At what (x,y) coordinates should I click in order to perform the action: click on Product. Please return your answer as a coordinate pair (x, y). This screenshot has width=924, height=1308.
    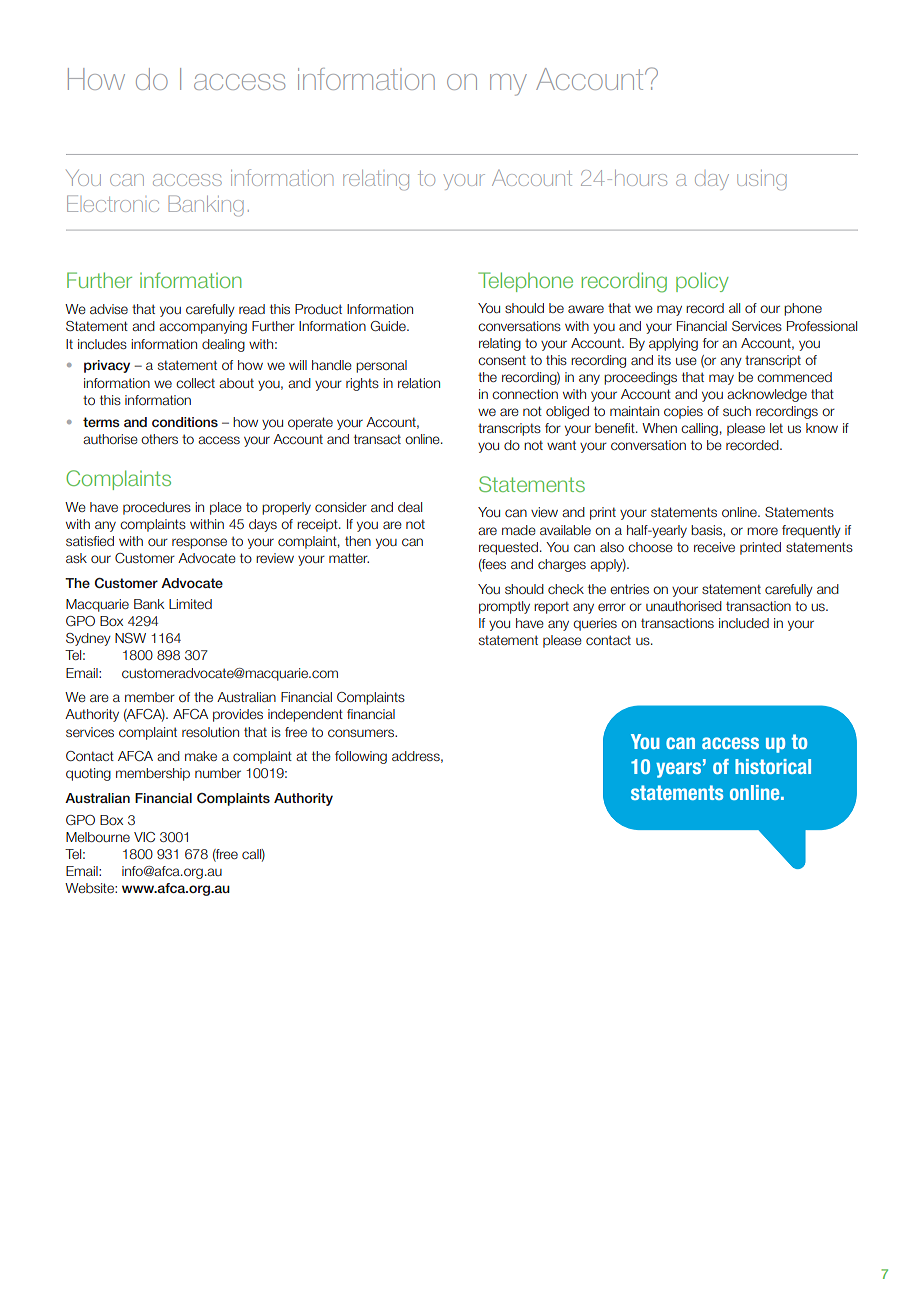
    Looking at the image, I should click on (318, 309).
